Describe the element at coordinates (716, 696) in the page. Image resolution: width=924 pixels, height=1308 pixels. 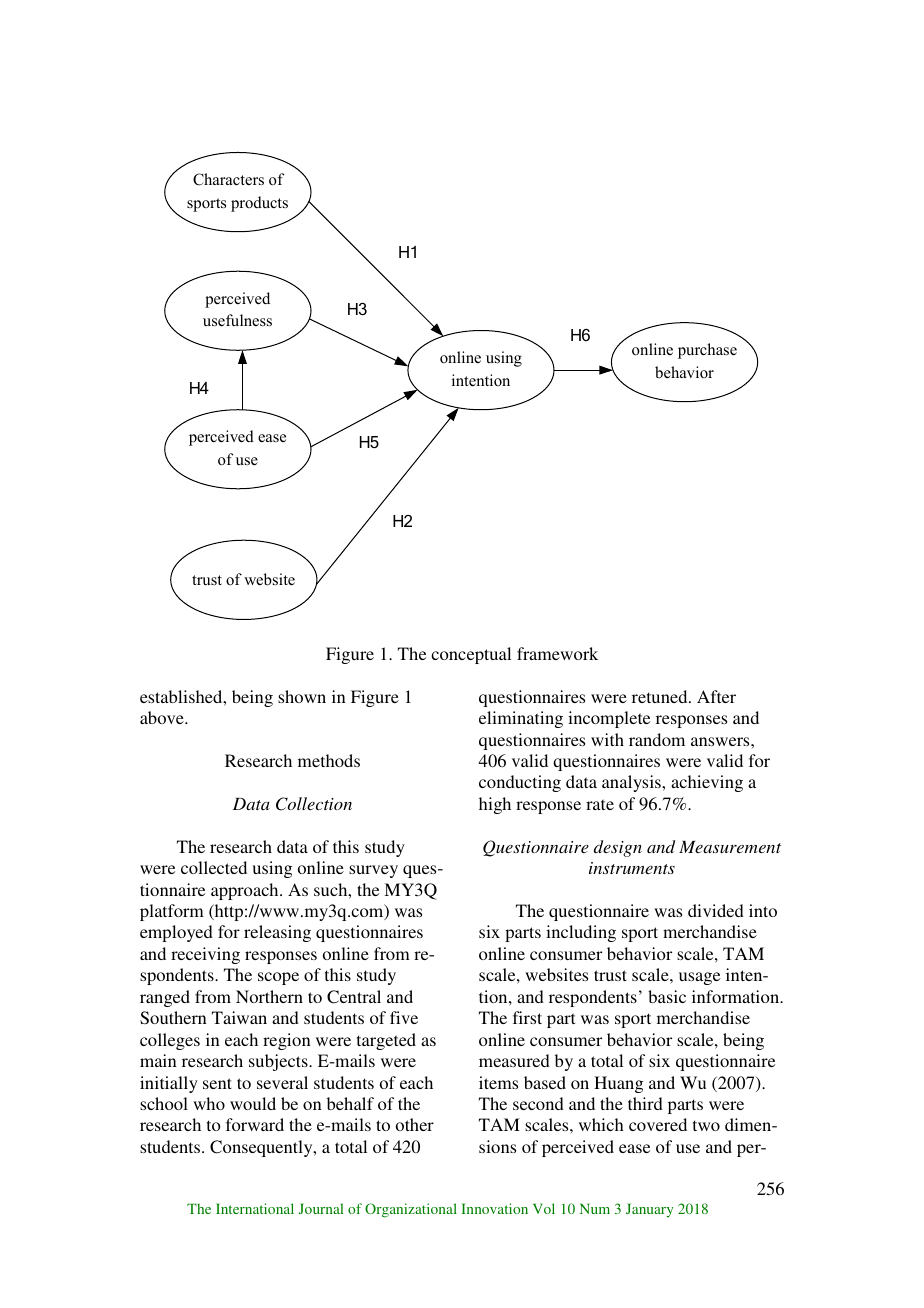
I see `After` at that location.
